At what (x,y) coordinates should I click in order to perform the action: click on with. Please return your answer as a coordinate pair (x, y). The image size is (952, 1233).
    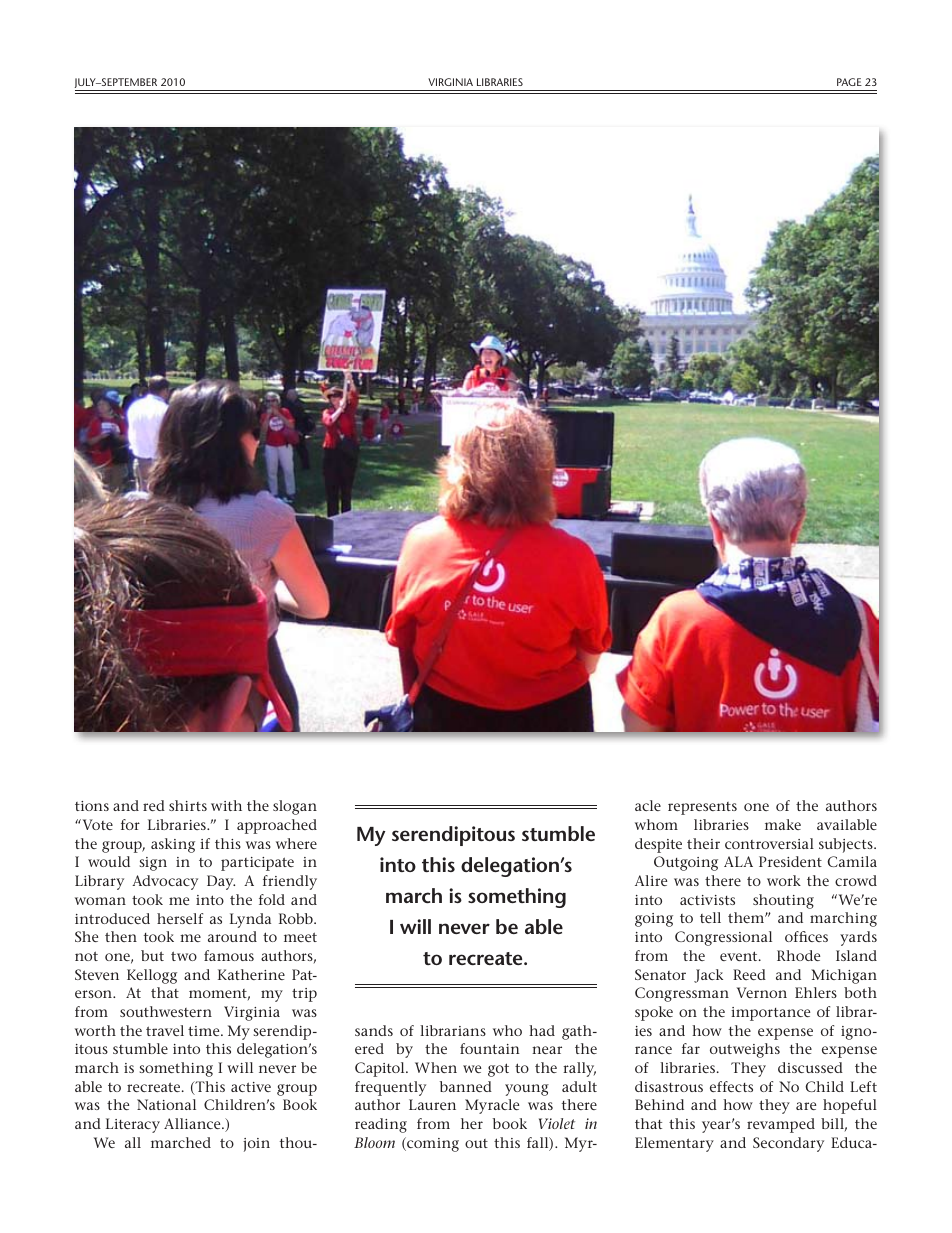
    Looking at the image, I should click on (226, 805).
